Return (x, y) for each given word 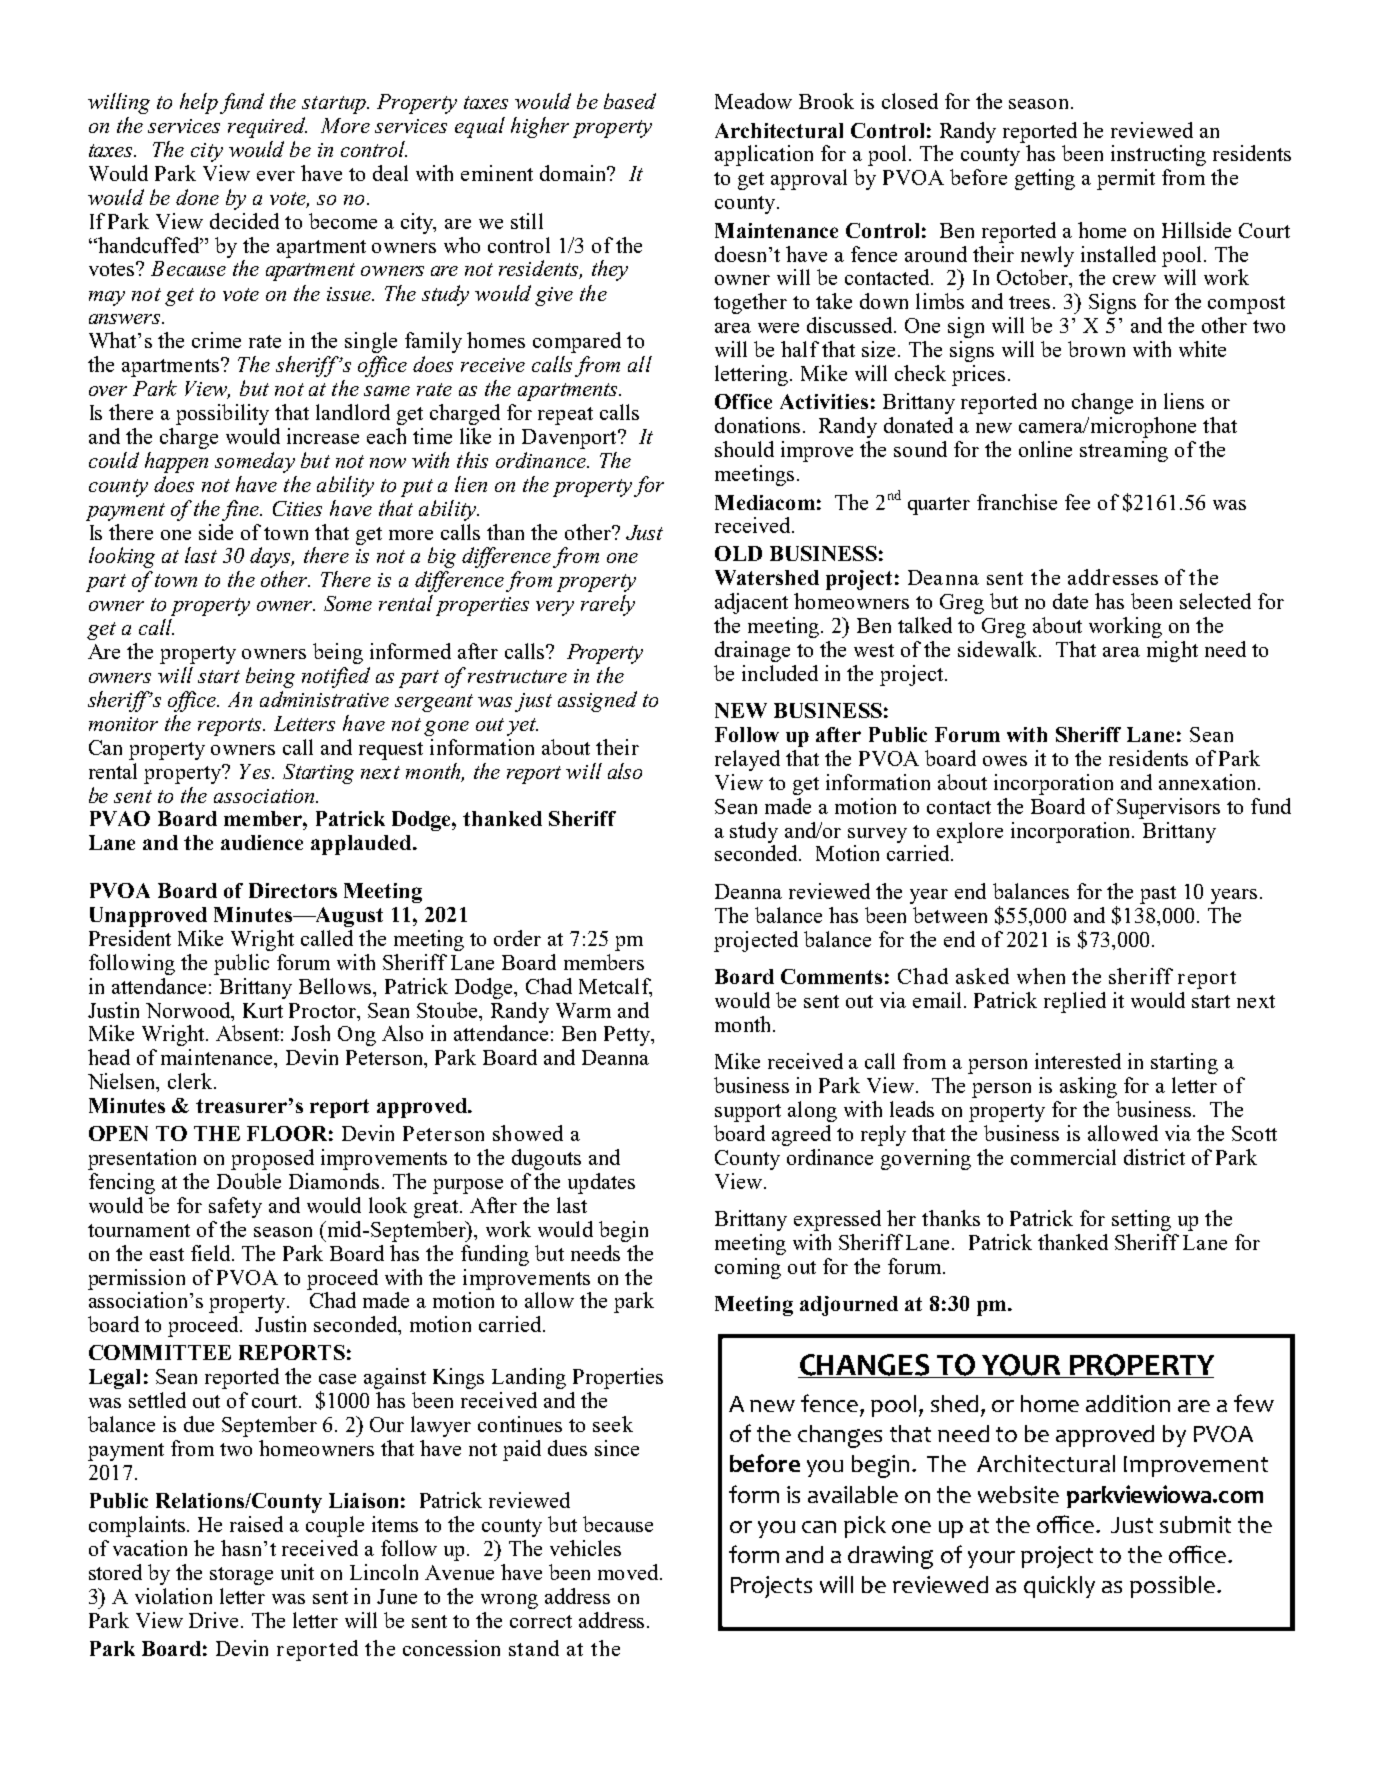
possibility (222, 414)
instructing (1158, 155)
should (744, 449)
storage (241, 1576)
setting (1141, 1220)
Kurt (263, 1010)
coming (748, 1268)
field (212, 1253)
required (267, 127)
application (764, 155)
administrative (324, 699)
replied (1075, 1002)
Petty (628, 1036)
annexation (1209, 782)
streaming (1124, 451)
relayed (747, 760)
